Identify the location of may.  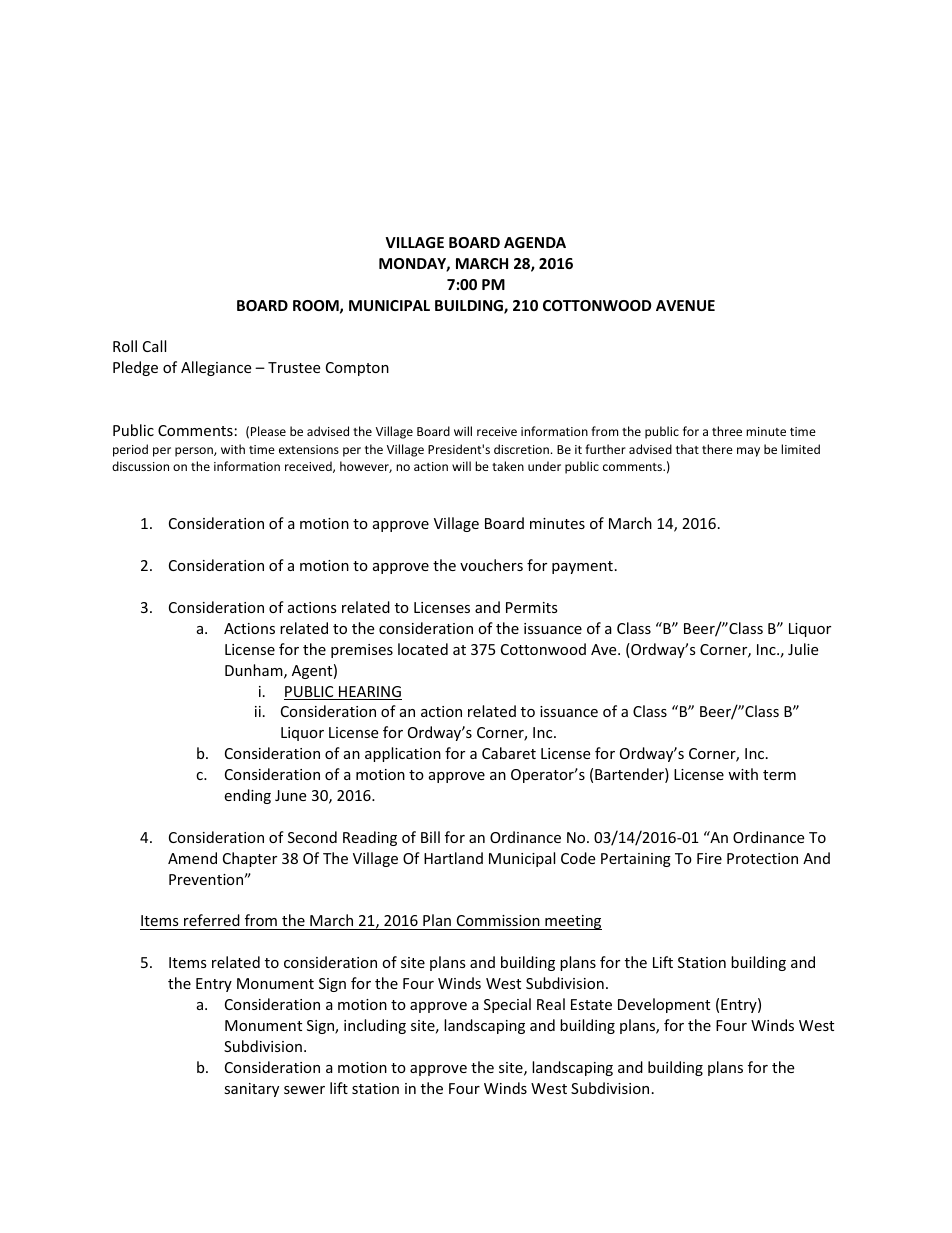
(748, 452).
